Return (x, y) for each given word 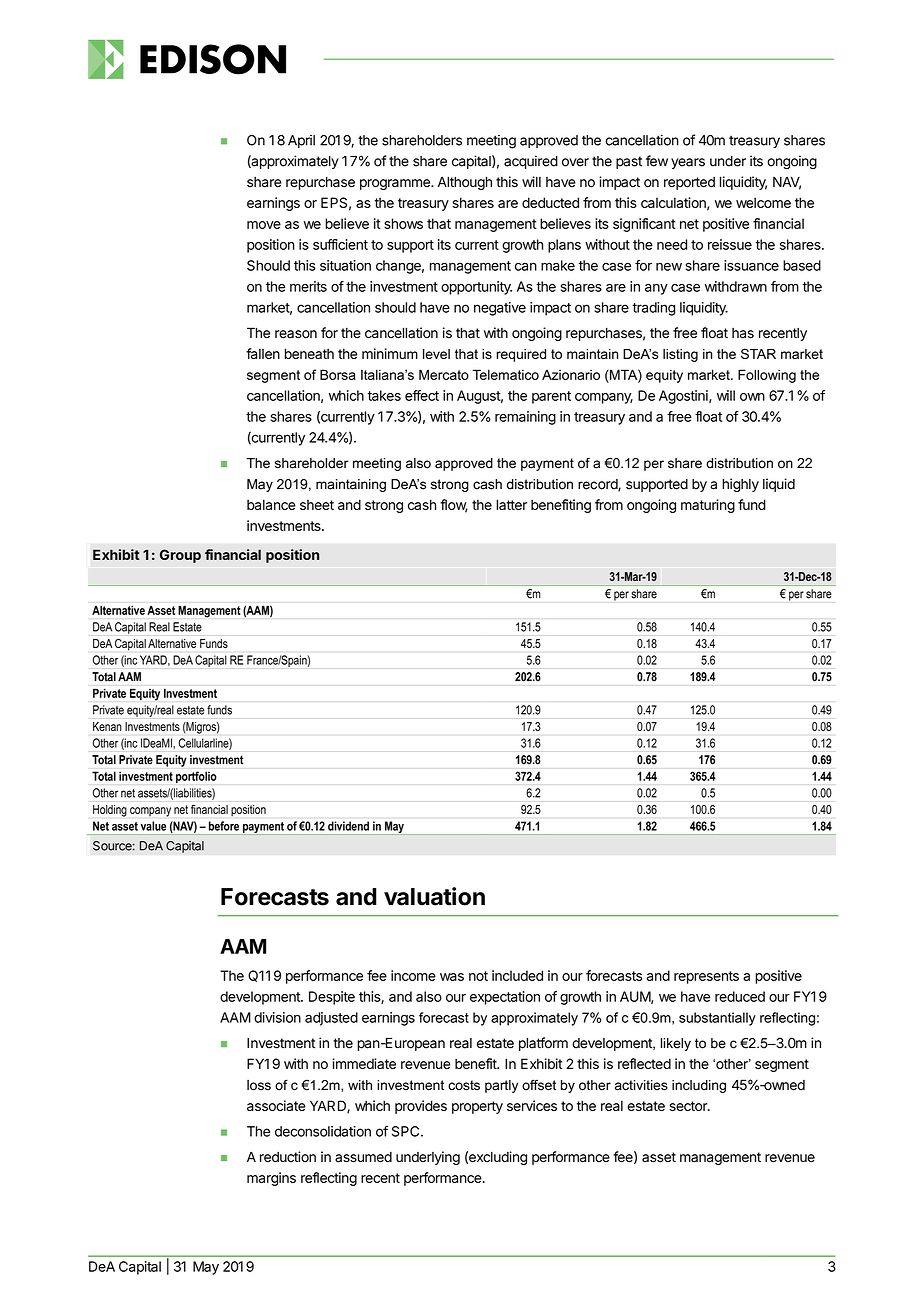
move (264, 225)
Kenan (107, 726)
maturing (708, 506)
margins (271, 1179)
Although (465, 183)
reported (689, 183)
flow (453, 506)
